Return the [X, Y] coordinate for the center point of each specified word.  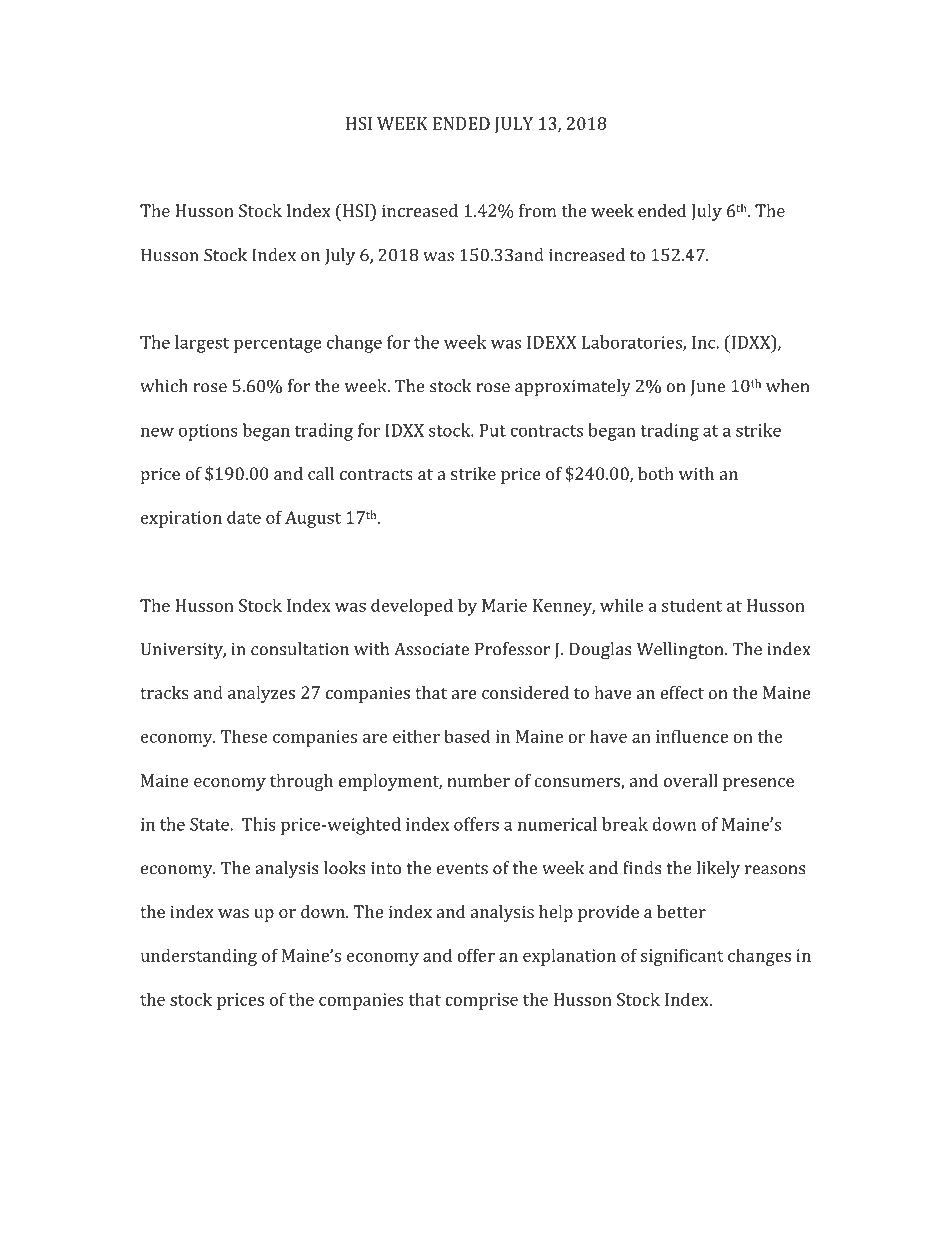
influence [692, 736]
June [707, 387]
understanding [199, 957]
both [656, 473]
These [244, 736]
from [538, 210]
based [467, 736]
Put [492, 430]
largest [202, 344]
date [244, 517]
